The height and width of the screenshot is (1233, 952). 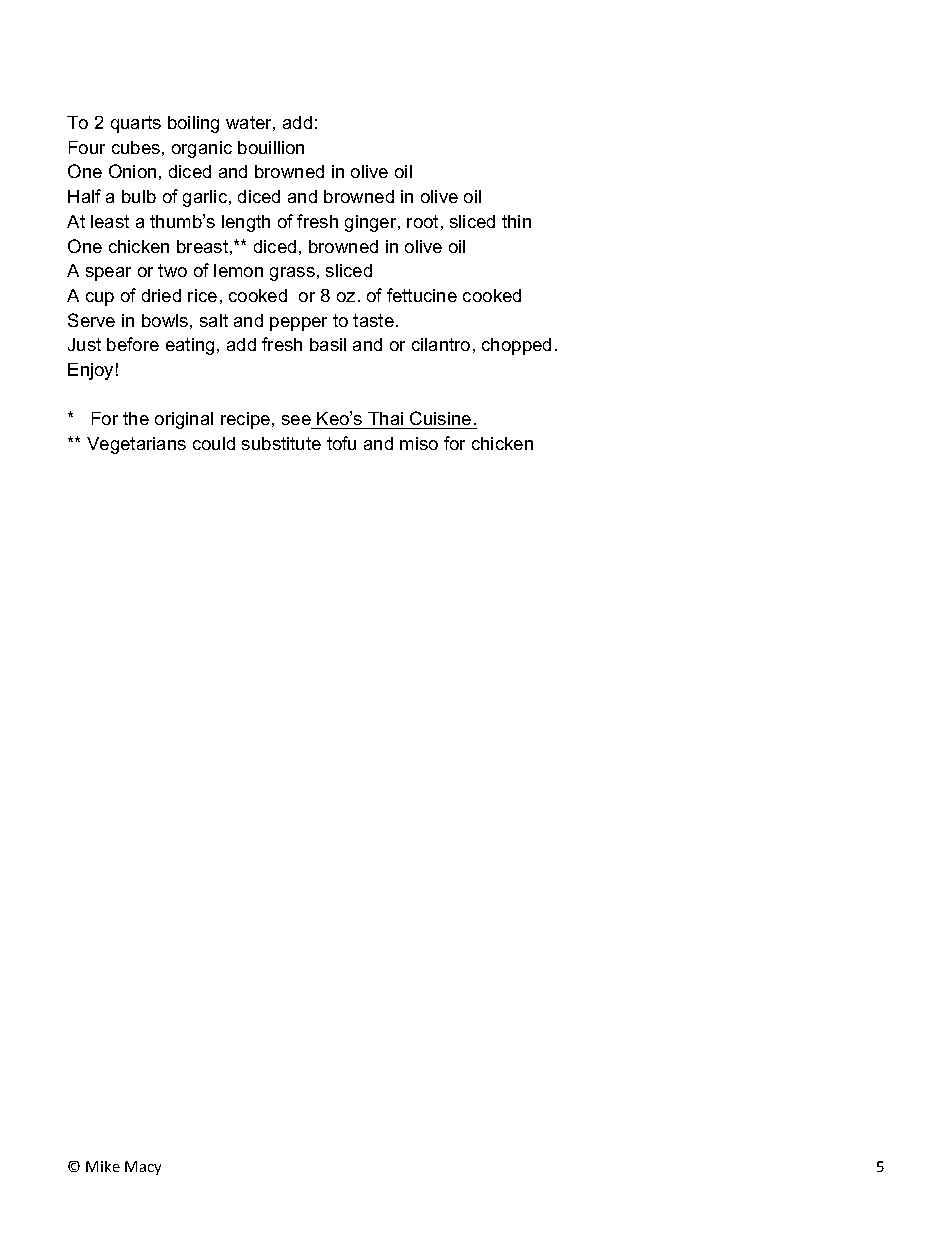 What do you see at coordinates (136, 445) in the screenshot?
I see `Vegetarians` at bounding box center [136, 445].
